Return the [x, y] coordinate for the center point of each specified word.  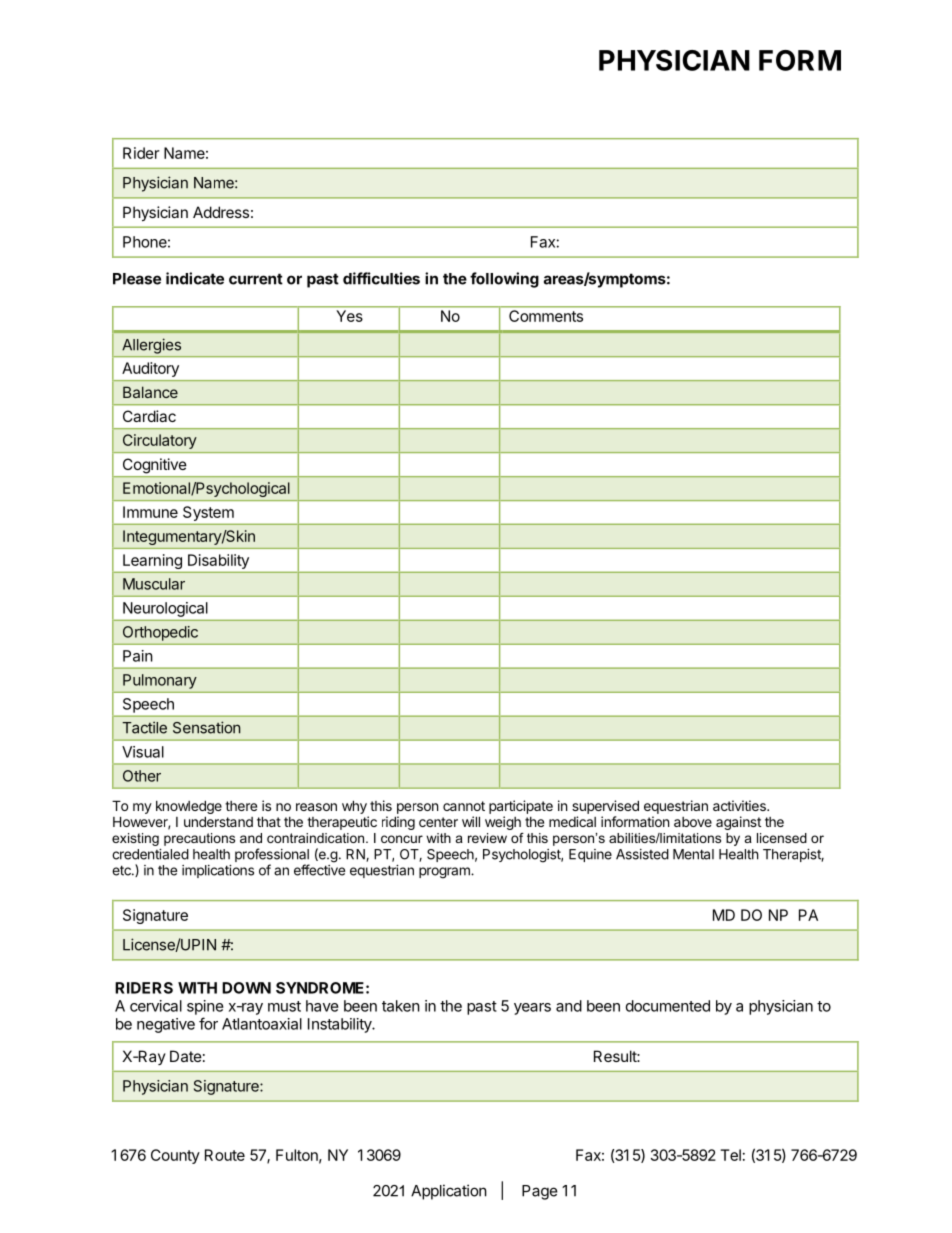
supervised [605, 807]
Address [221, 212]
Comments [546, 316]
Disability [218, 561]
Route [225, 1155]
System [208, 513]
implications [218, 871]
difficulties [381, 278]
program [445, 873]
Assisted [642, 854]
